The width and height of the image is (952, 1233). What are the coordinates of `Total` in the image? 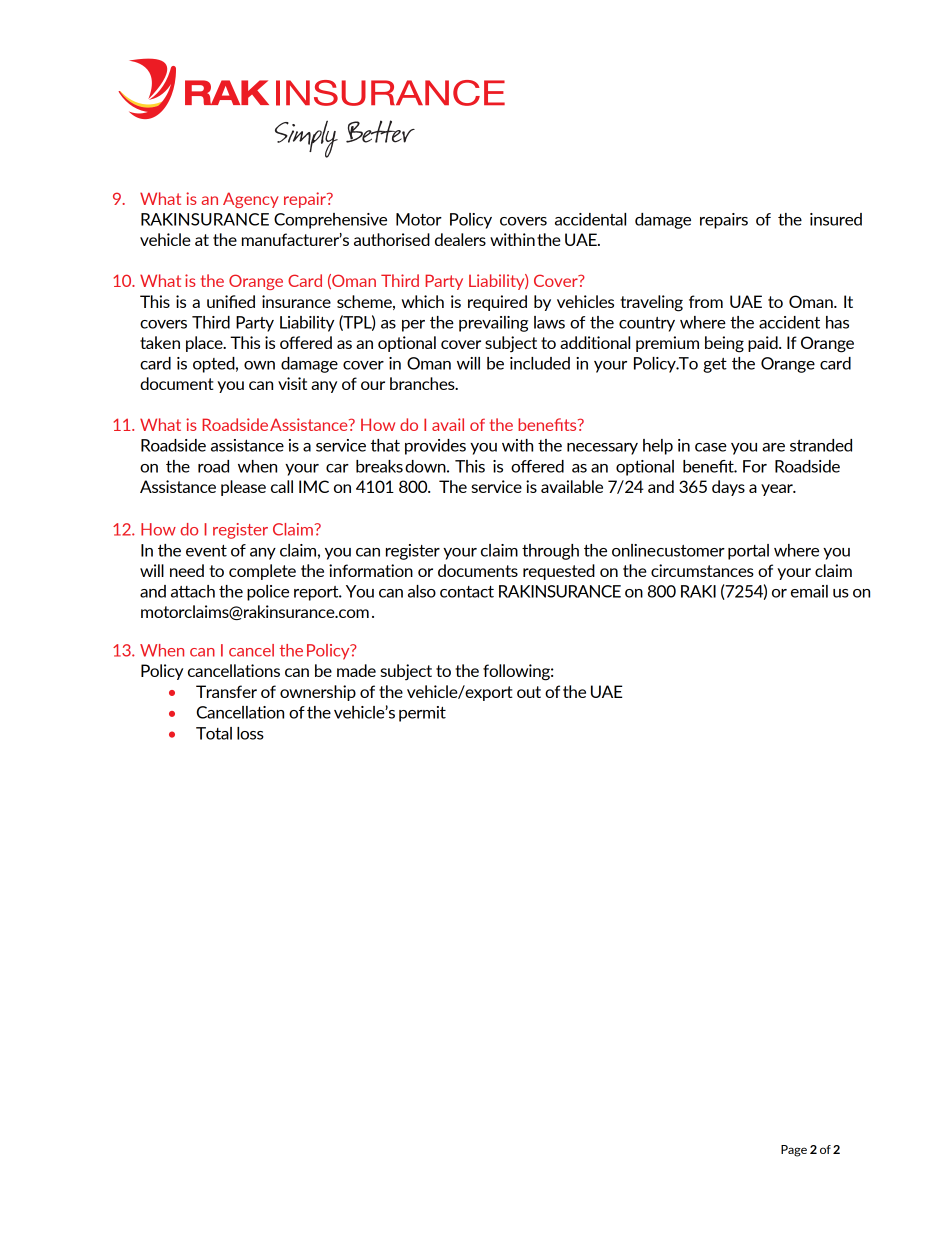 It's located at (214, 733).
